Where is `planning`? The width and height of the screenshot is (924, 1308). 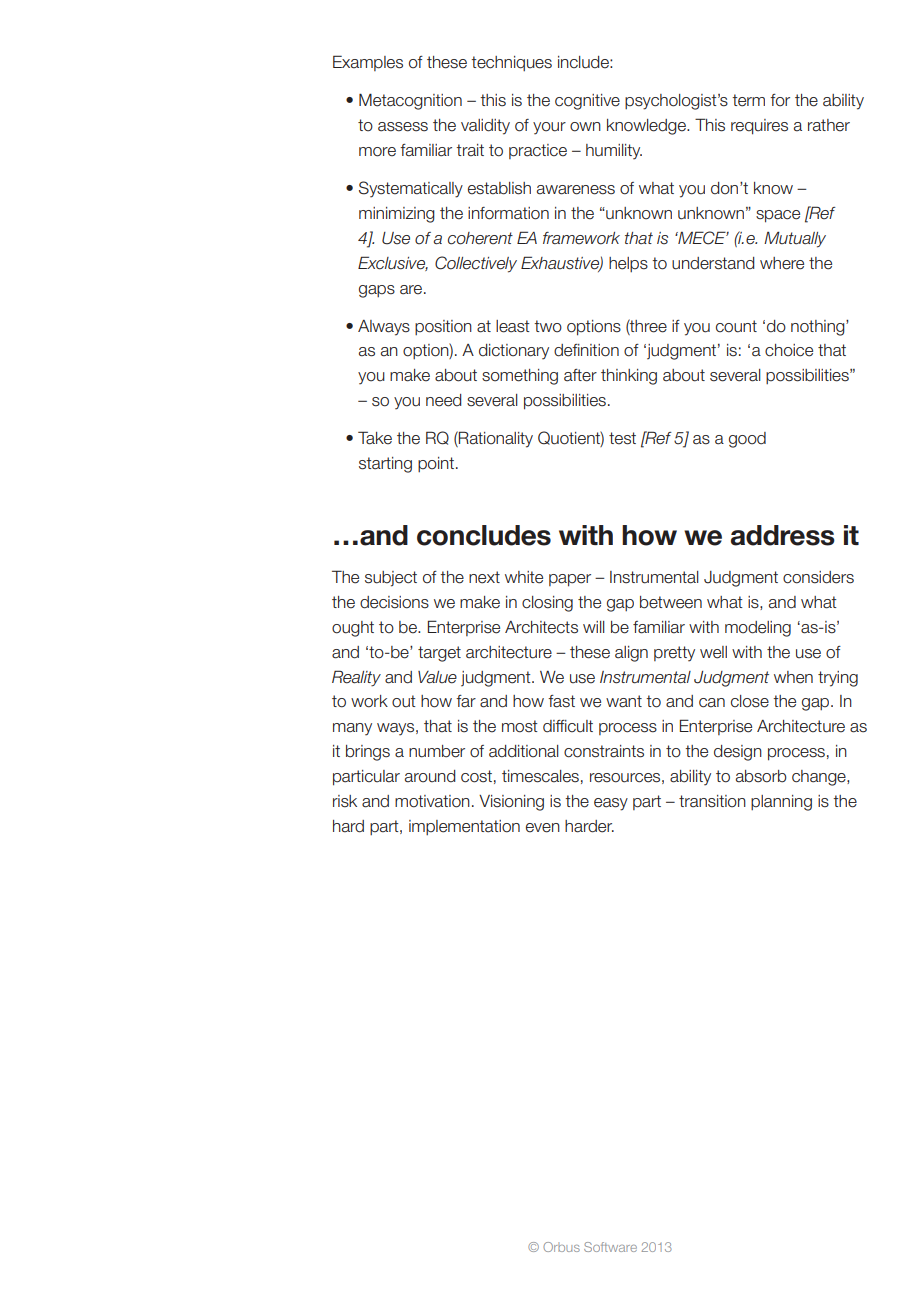
planning is located at coordinates (781, 803).
